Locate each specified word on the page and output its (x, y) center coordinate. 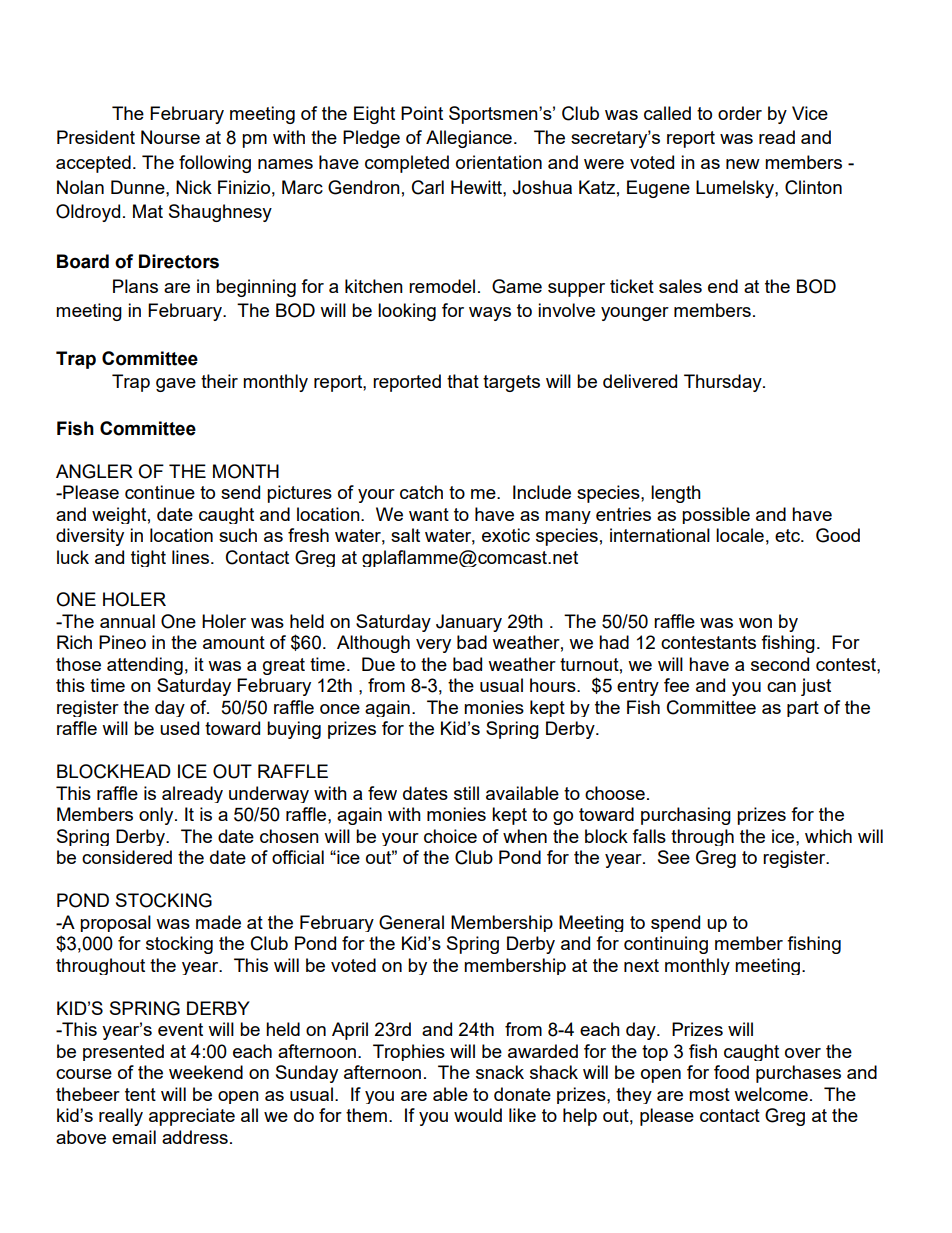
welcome (771, 1094)
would (478, 1115)
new (743, 164)
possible (716, 515)
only (157, 816)
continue (160, 492)
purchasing (686, 816)
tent (140, 1094)
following (215, 164)
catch (421, 492)
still (466, 793)
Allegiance (469, 139)
